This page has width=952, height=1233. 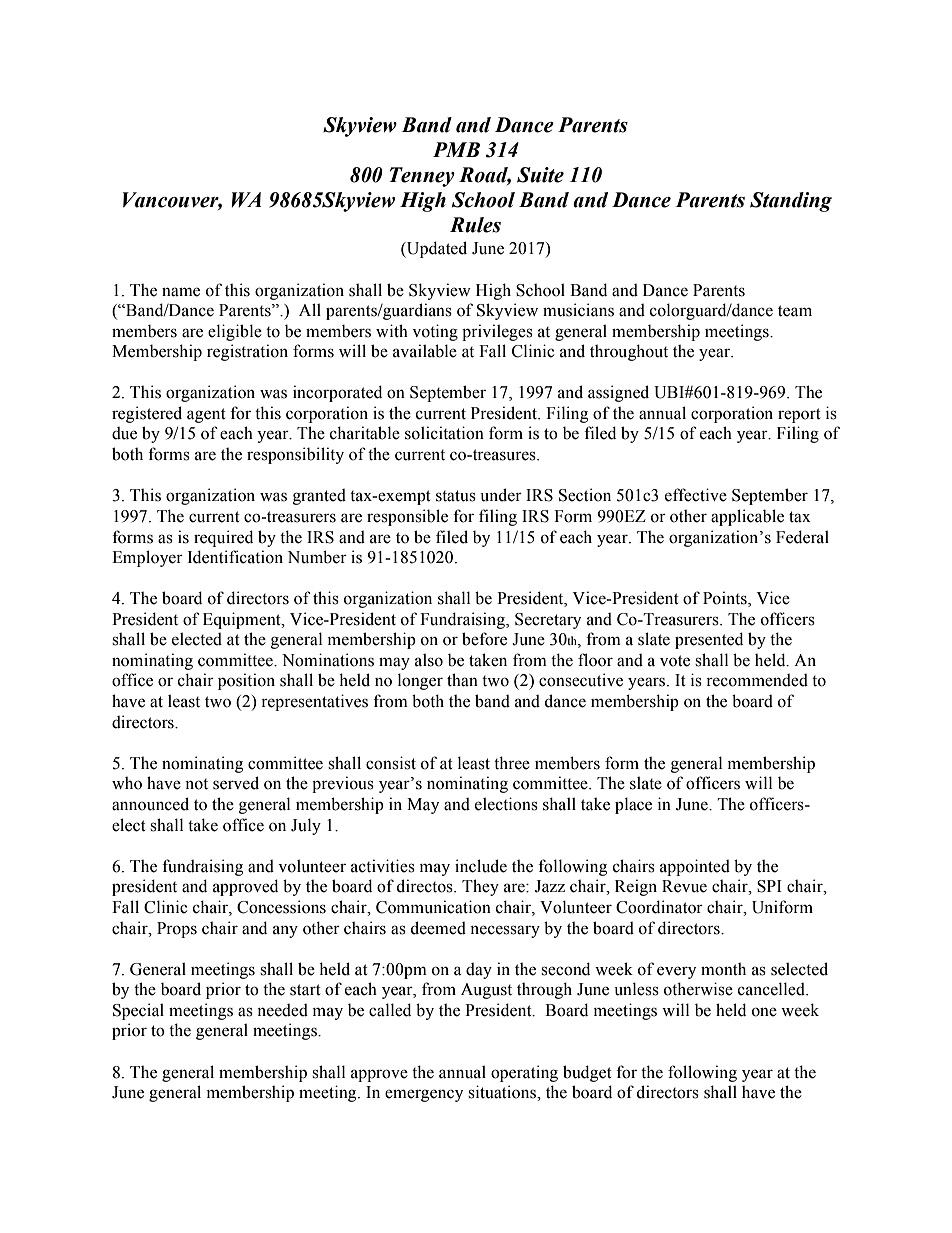 I want to click on Special, so click(x=138, y=1011).
